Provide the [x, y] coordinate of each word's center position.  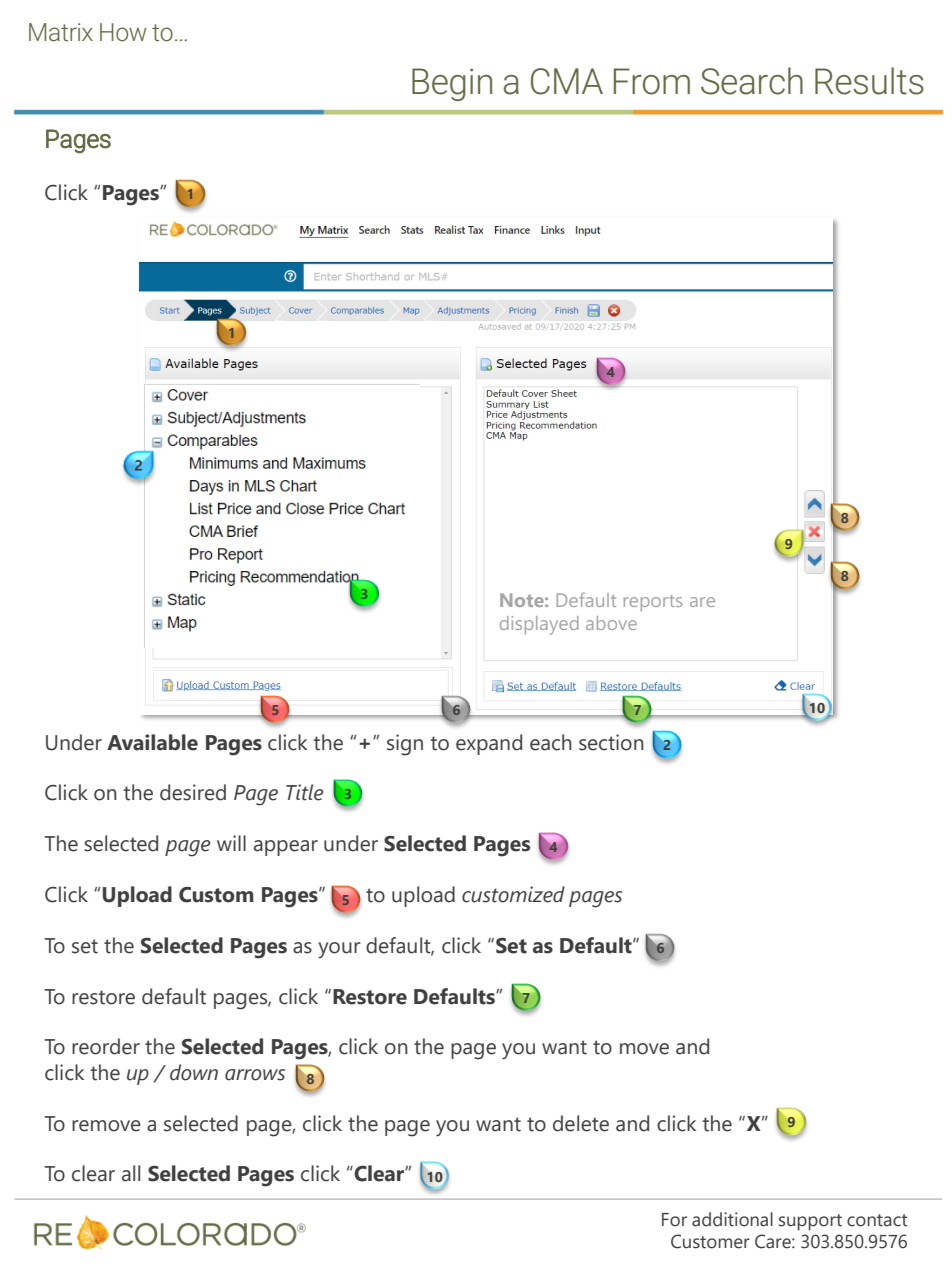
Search [752, 81]
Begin [452, 84]
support [810, 1222]
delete [581, 1123]
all [131, 1173]
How [123, 32]
